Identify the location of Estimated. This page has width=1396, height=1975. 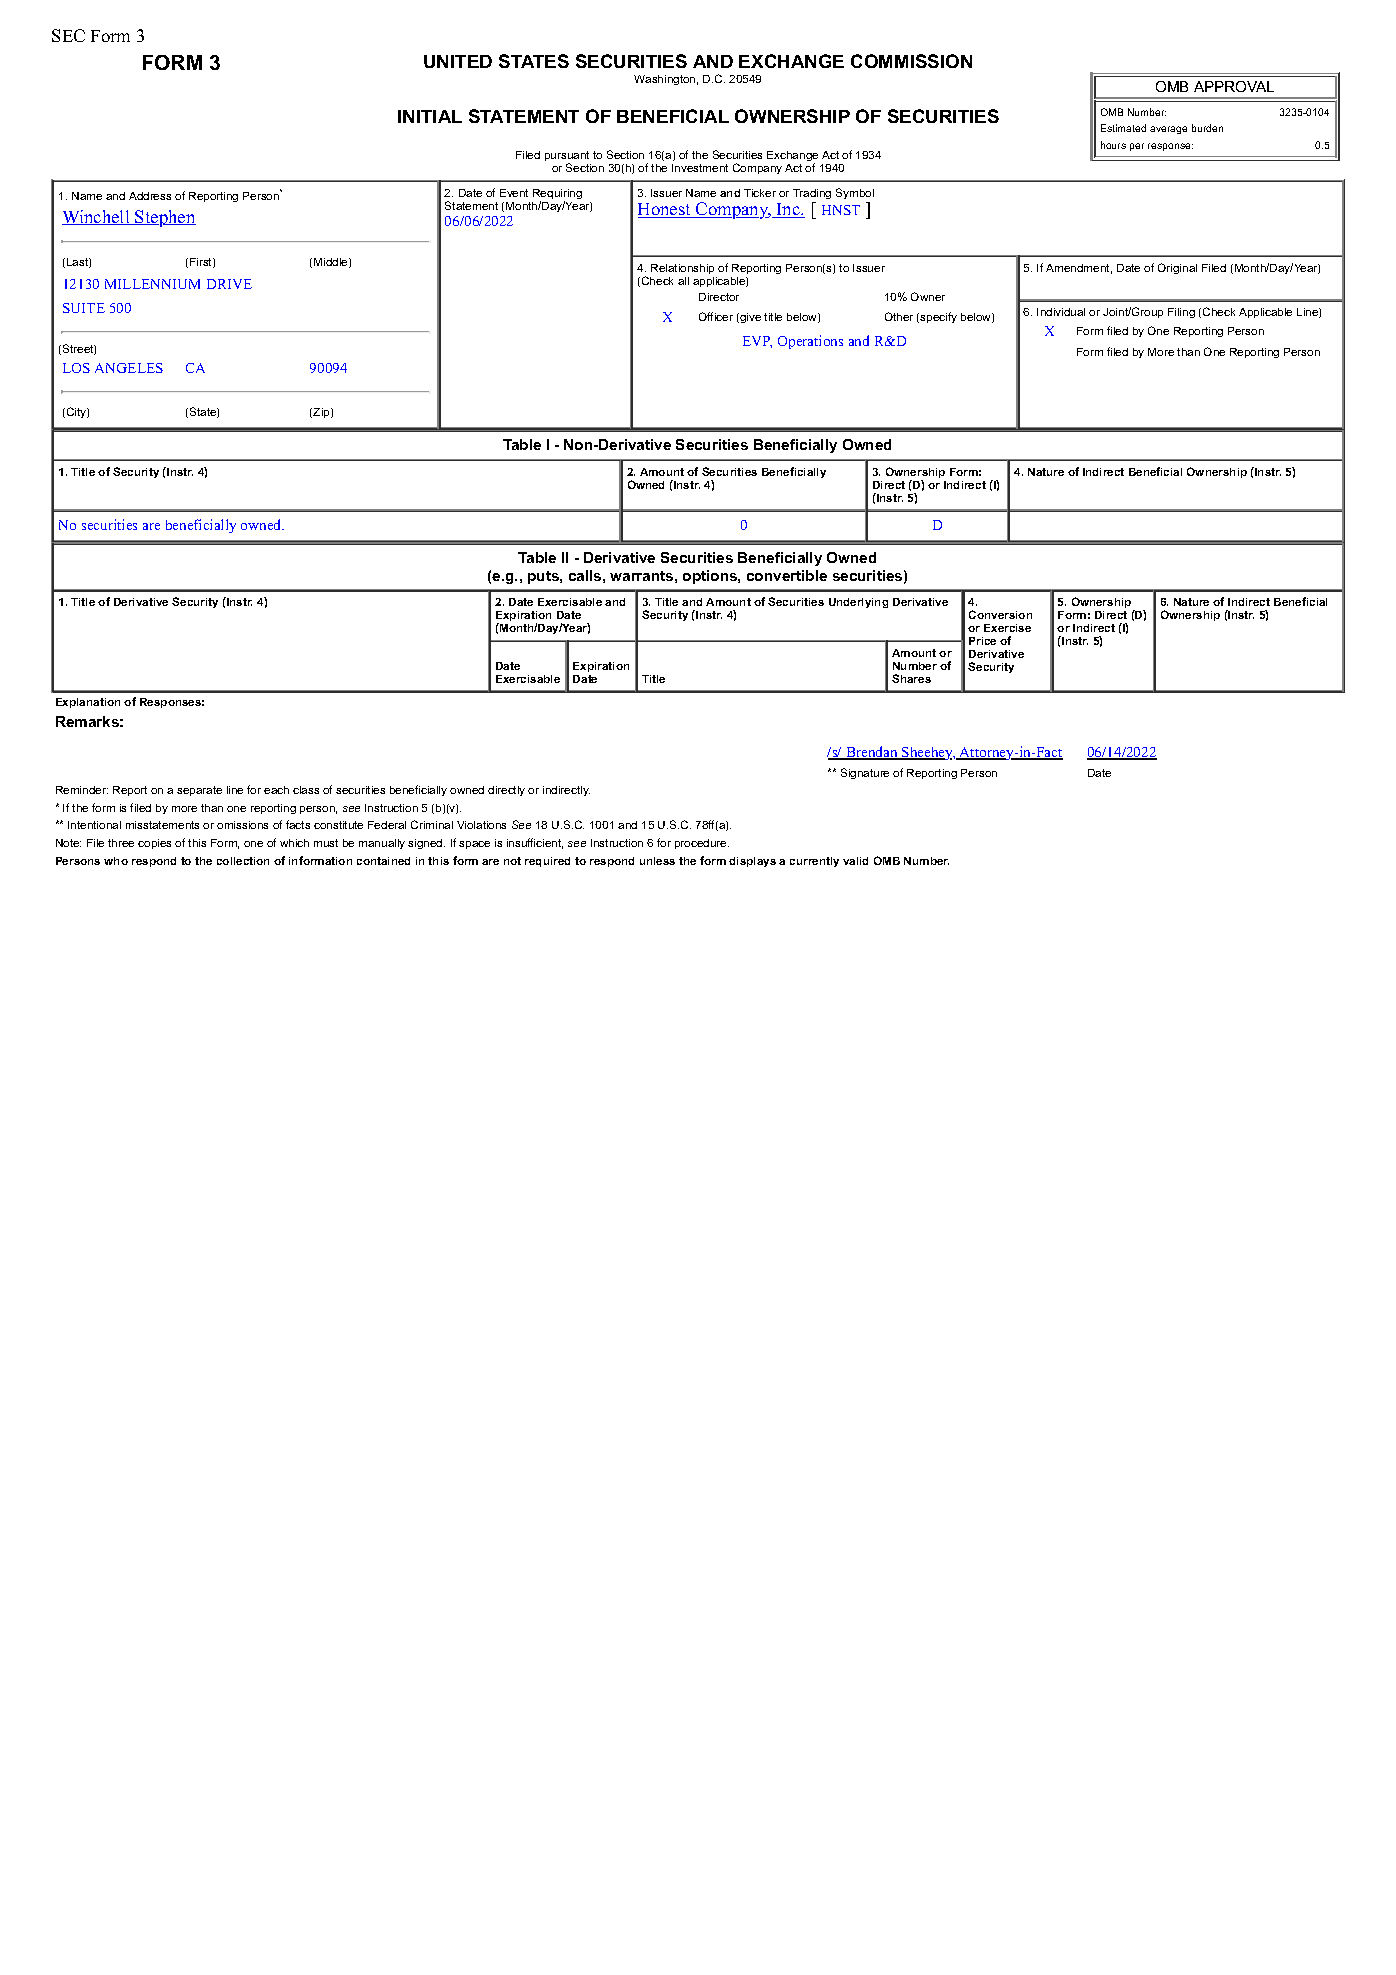
(1123, 128).
